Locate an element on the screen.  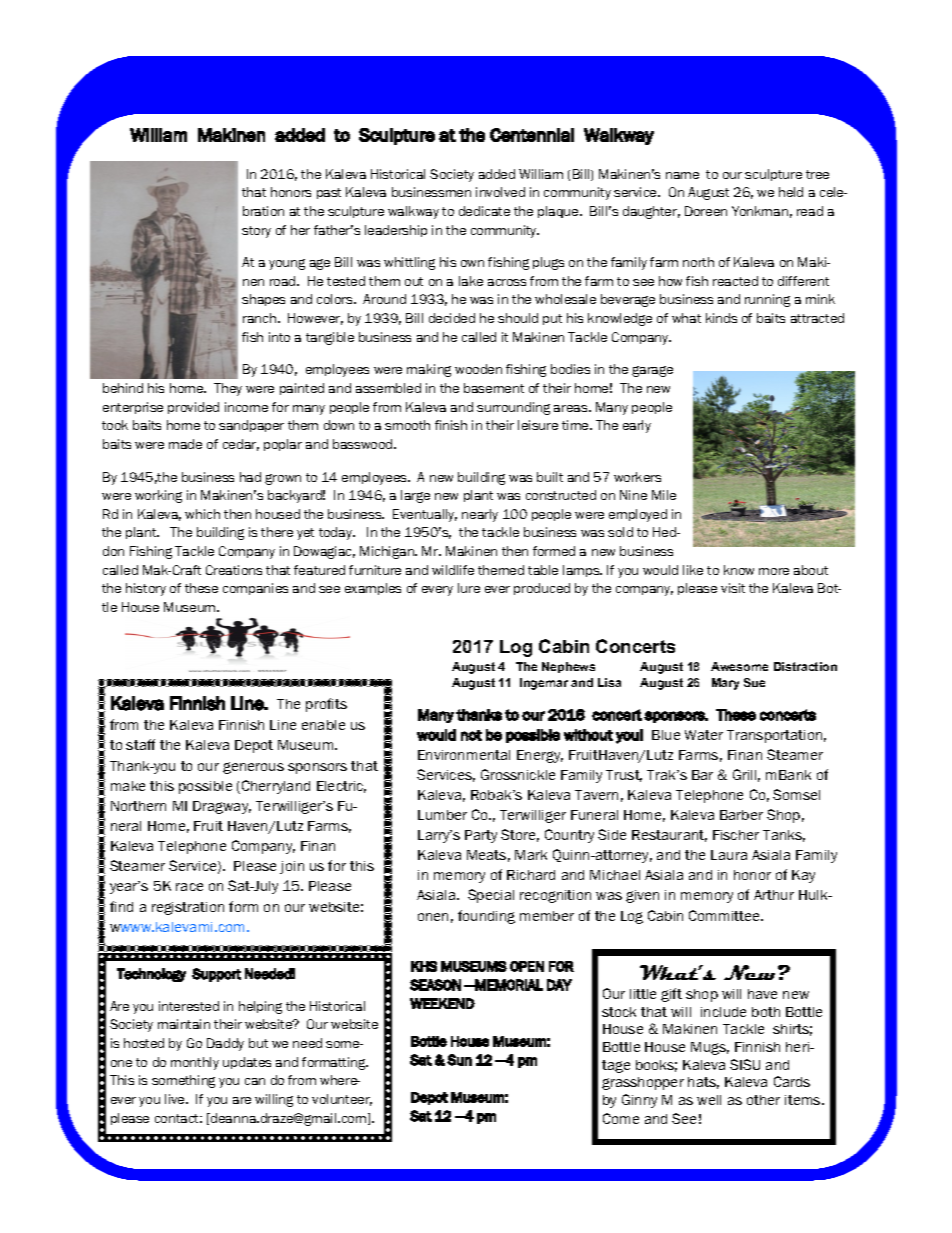
hats is located at coordinates (703, 1083).
